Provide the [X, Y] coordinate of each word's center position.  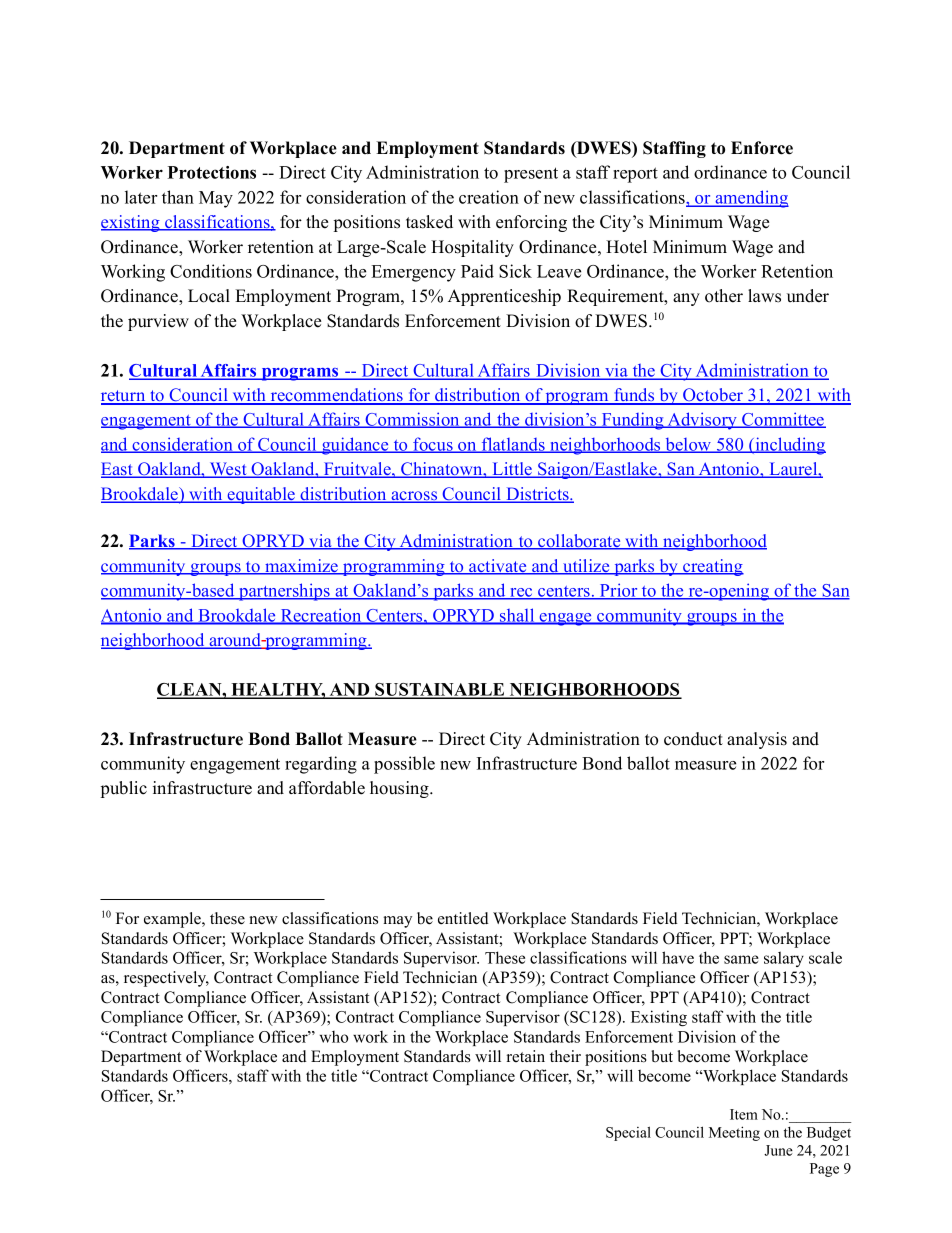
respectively [166, 979]
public [124, 789]
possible [404, 765]
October [713, 396]
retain [526, 1056]
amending [751, 199]
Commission [413, 420]
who [334, 1037]
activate [497, 567]
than [178, 197]
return [124, 397]
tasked [429, 222]
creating [712, 567]
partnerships [284, 592]
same [741, 959]
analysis [757, 740]
